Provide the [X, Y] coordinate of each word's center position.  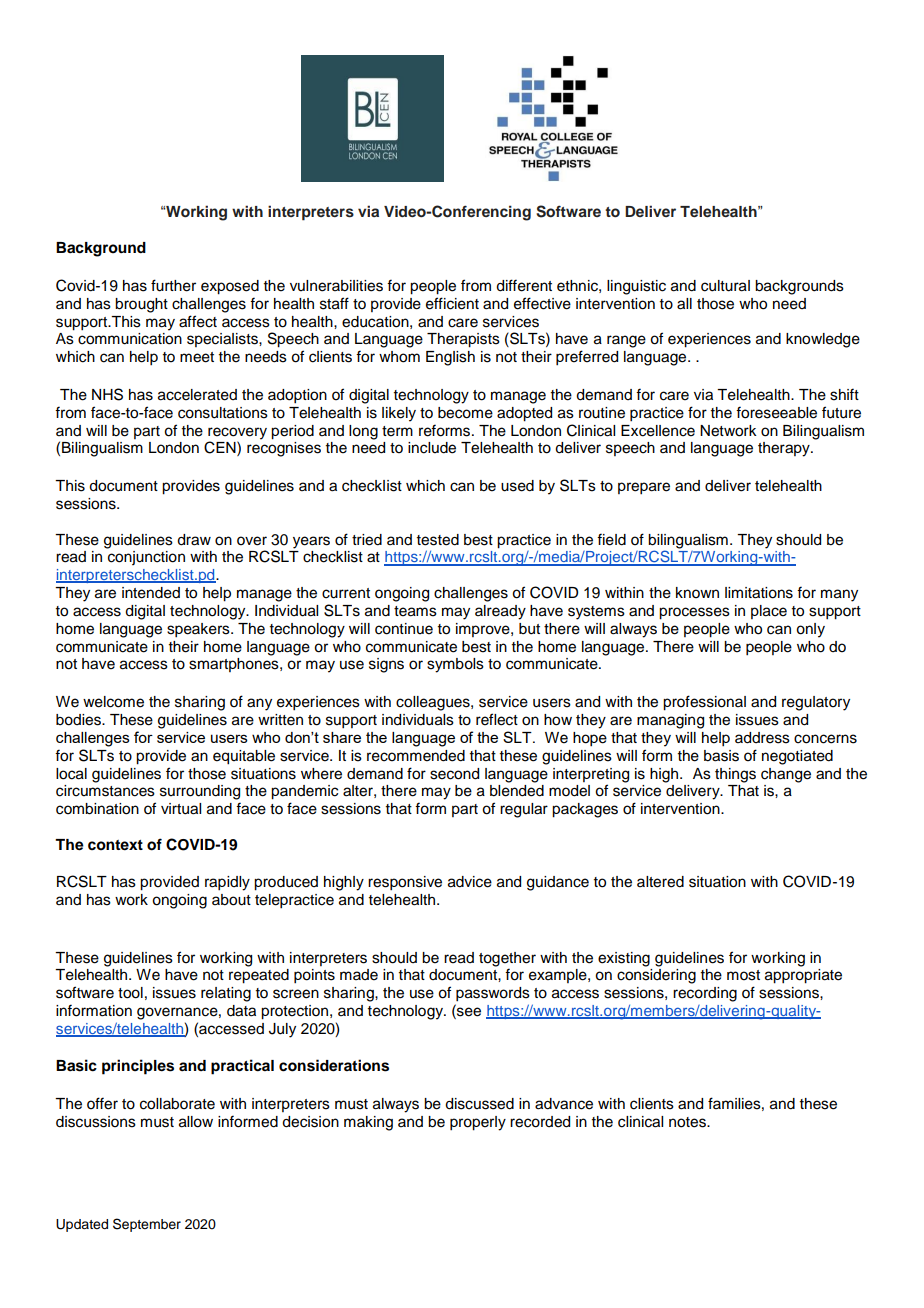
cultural [725, 286]
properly [478, 1123]
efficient [452, 303]
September [147, 1225]
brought [141, 305]
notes [688, 1122]
